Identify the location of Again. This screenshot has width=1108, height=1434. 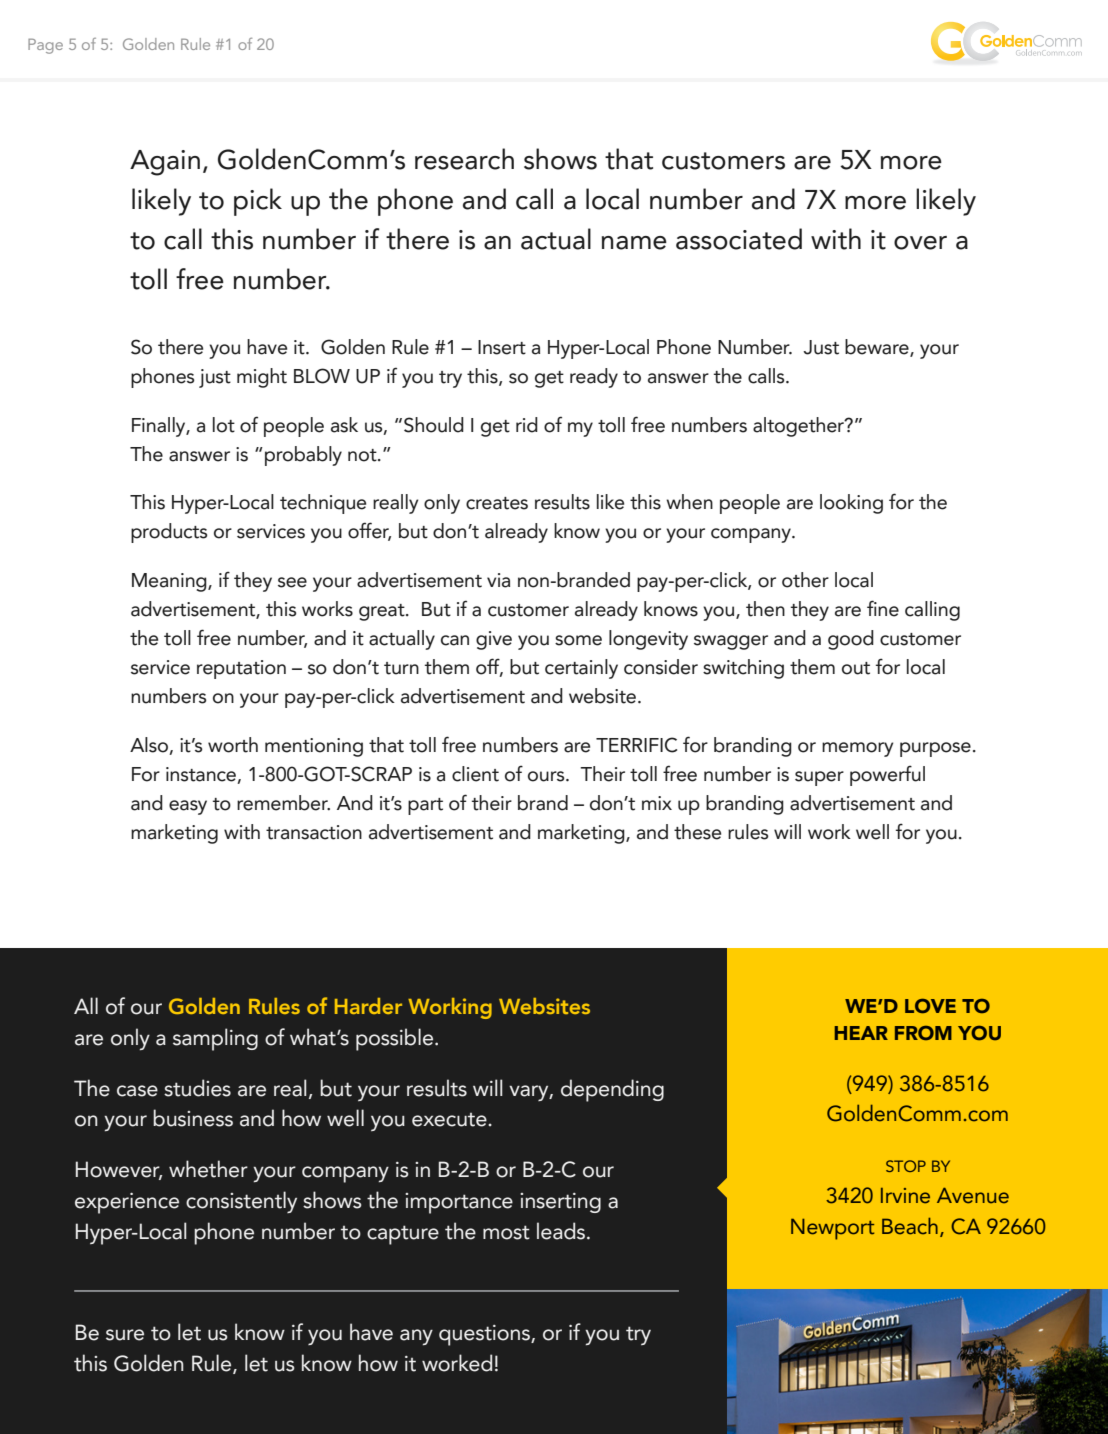
(165, 163).
